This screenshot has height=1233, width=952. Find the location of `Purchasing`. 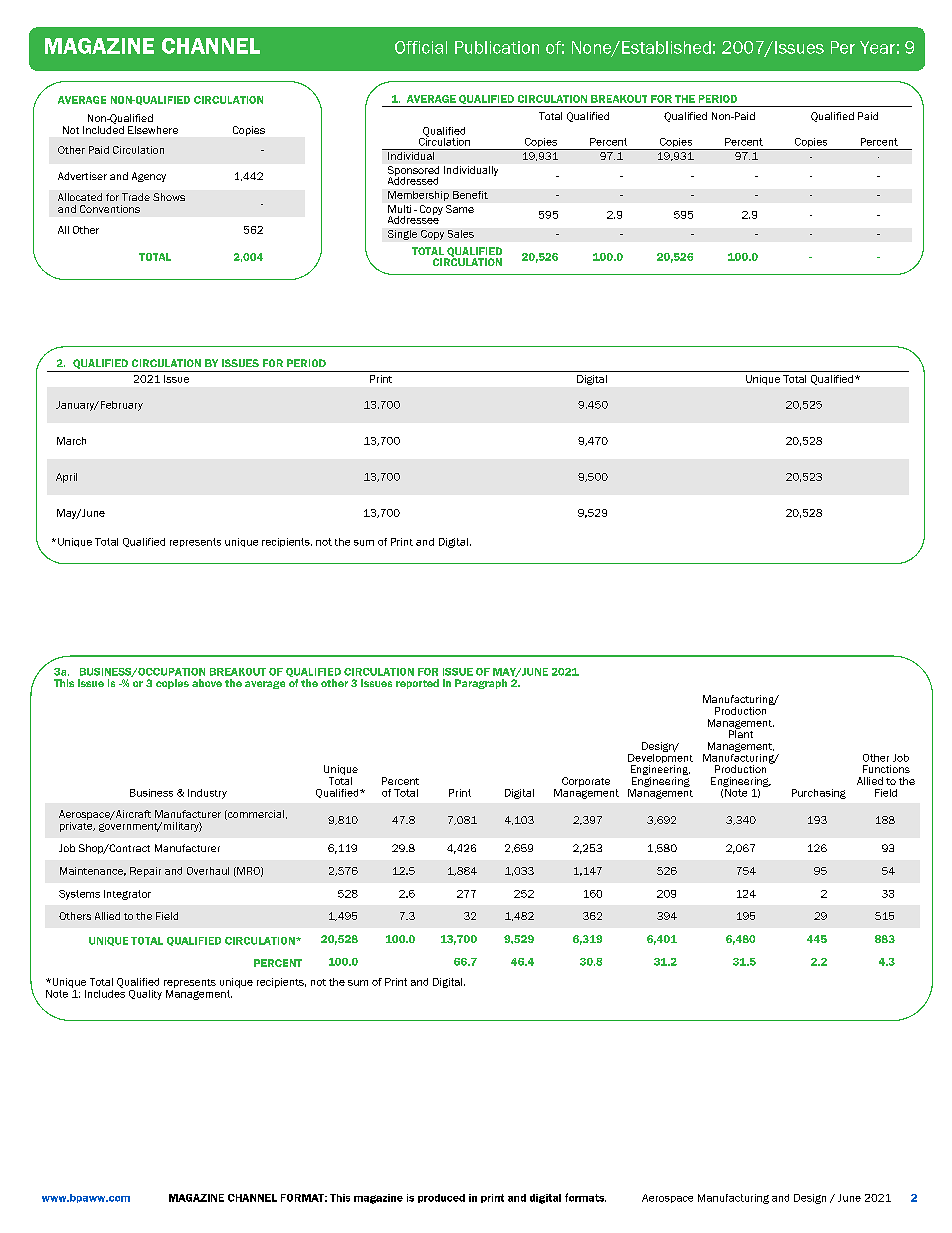

Purchasing is located at coordinates (819, 794).
